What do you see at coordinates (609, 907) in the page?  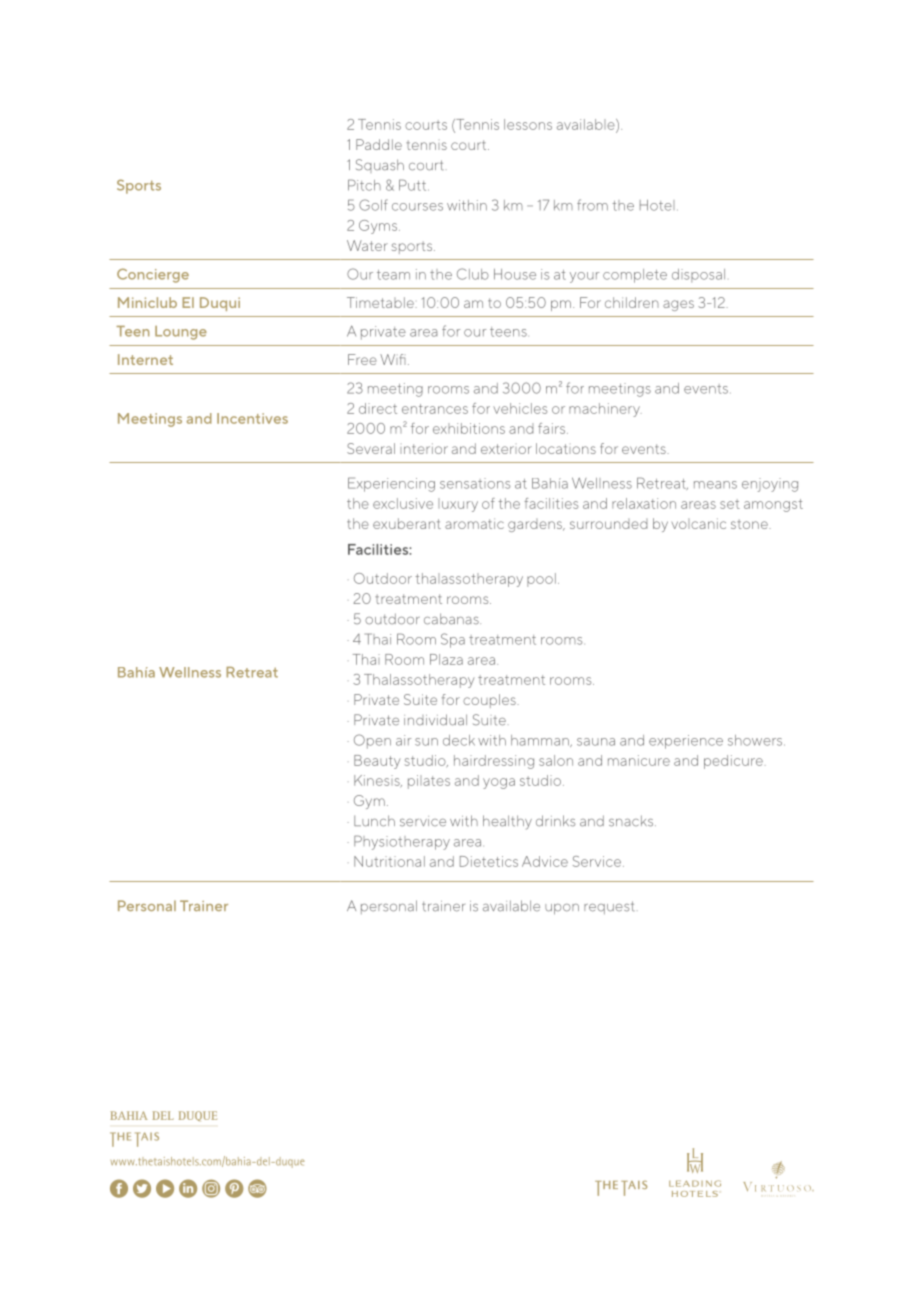 I see `request` at bounding box center [609, 907].
